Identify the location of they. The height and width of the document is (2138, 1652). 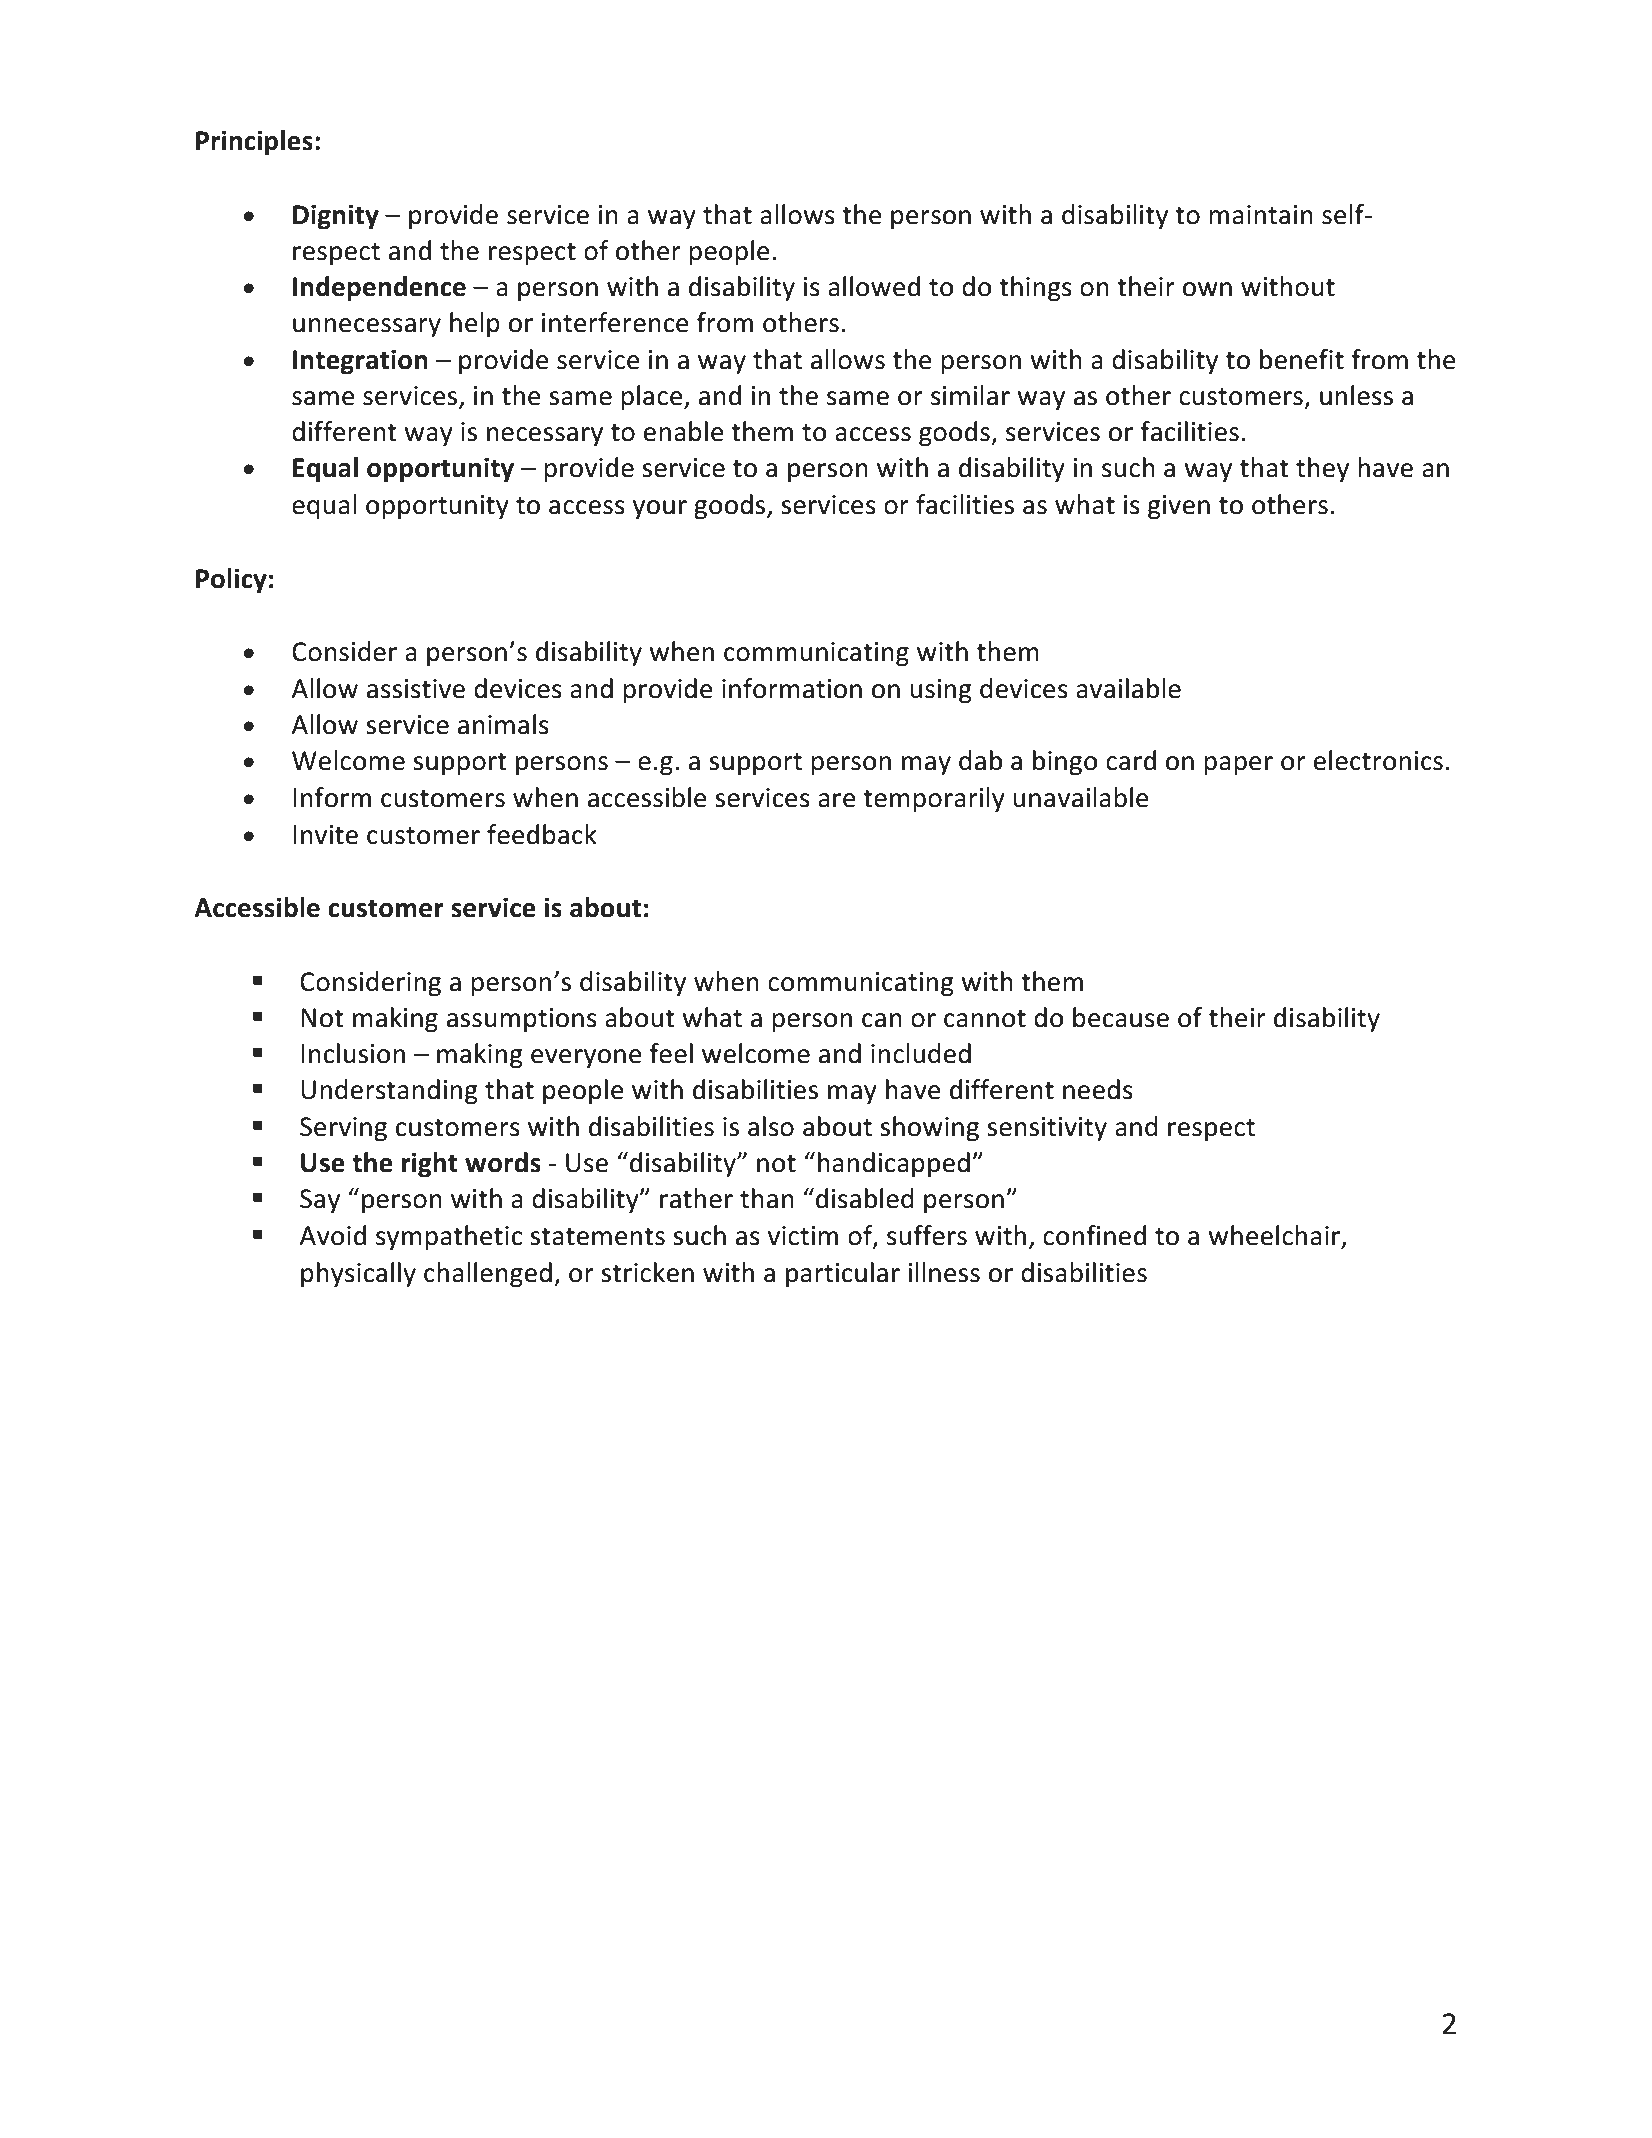
(1322, 469).
